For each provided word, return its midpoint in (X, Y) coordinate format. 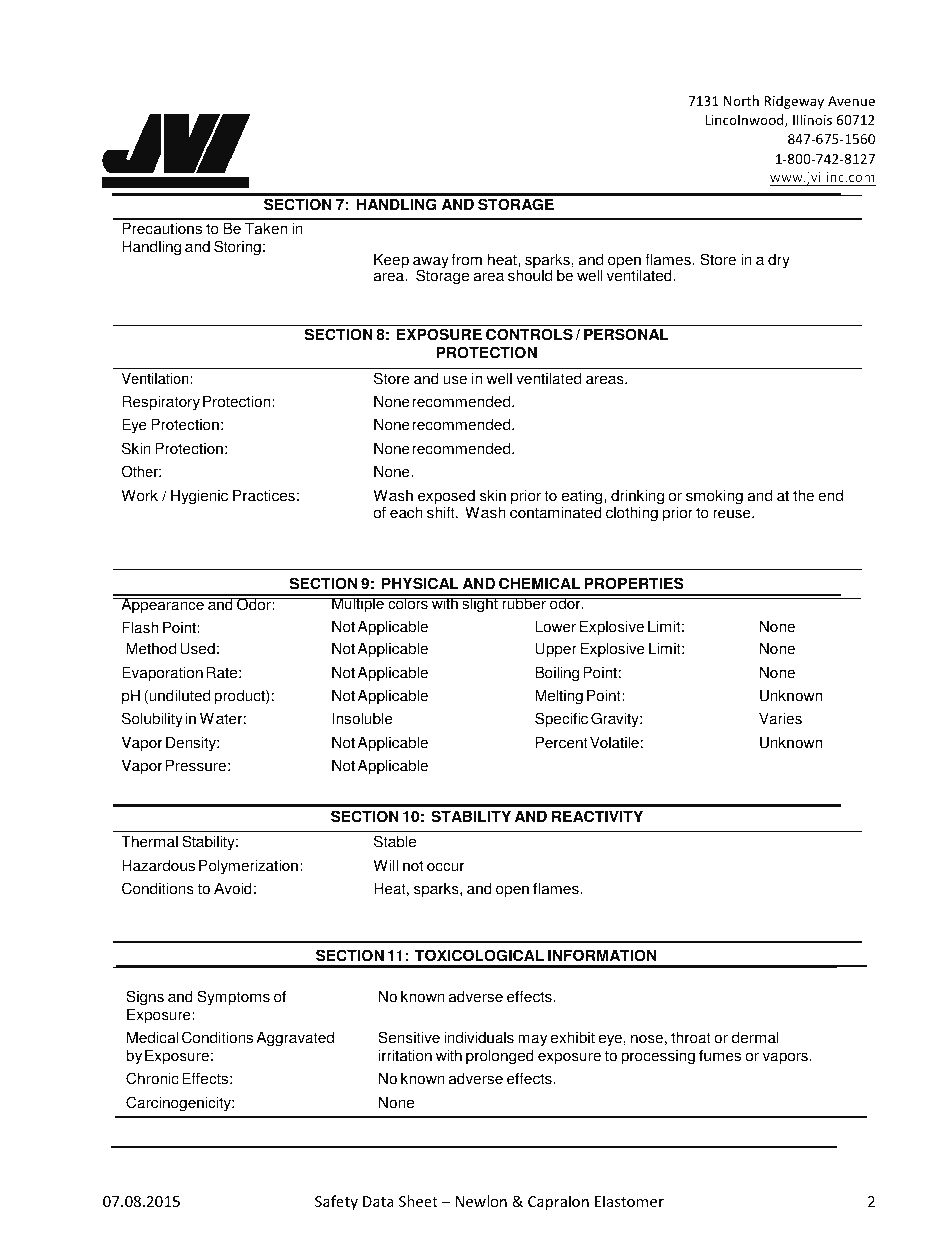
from (466, 259)
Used (198, 648)
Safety (336, 1202)
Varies (780, 718)
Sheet (418, 1201)
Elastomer (629, 1201)
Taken (266, 228)
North (741, 100)
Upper (556, 650)
